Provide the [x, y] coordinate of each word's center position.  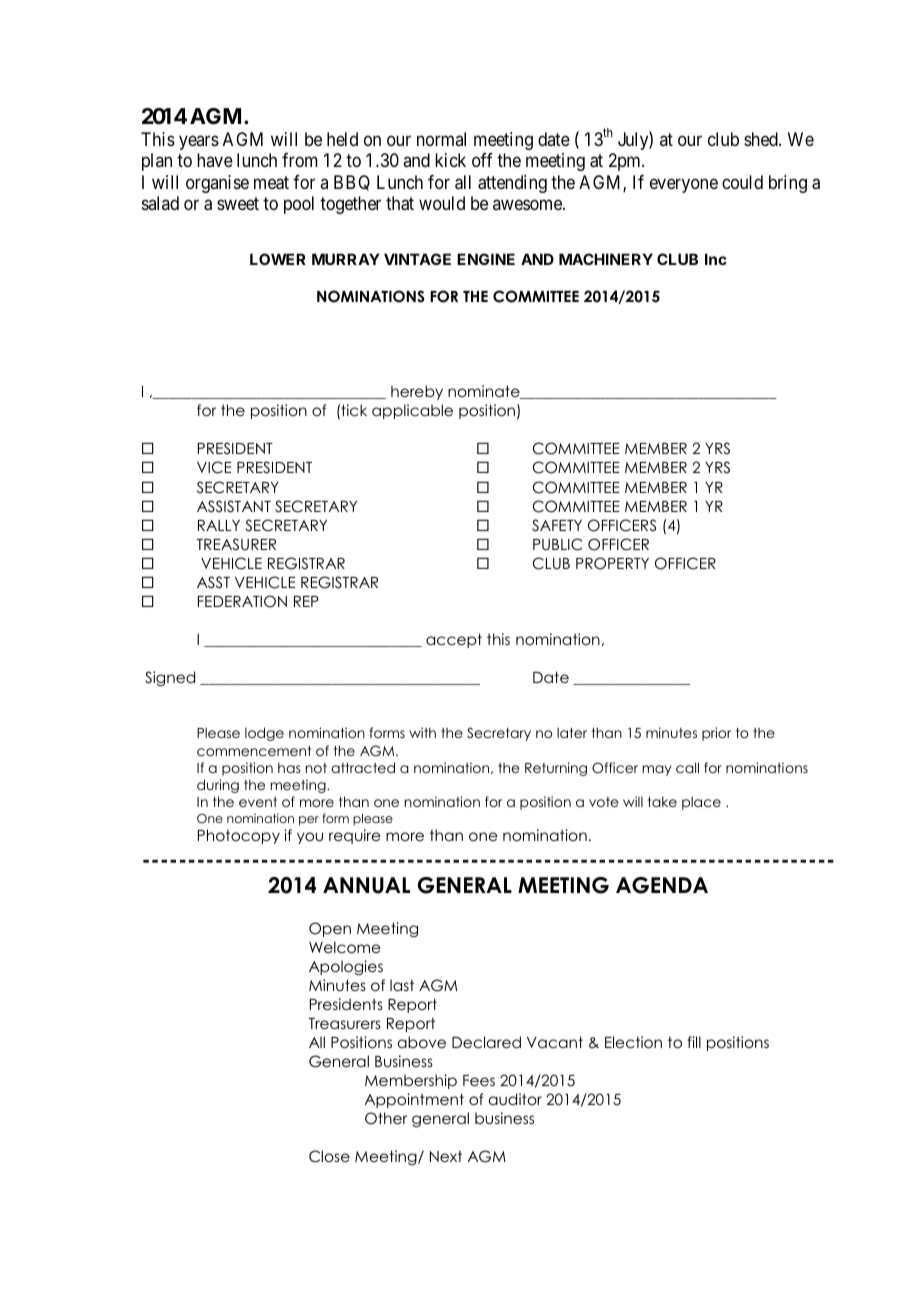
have [215, 160]
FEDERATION [242, 601]
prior [716, 734]
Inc [716, 259]
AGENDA [662, 885]
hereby [417, 392]
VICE [214, 467]
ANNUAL [366, 885]
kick [450, 160]
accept [454, 640]
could [742, 182]
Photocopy [239, 836]
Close [329, 1156]
